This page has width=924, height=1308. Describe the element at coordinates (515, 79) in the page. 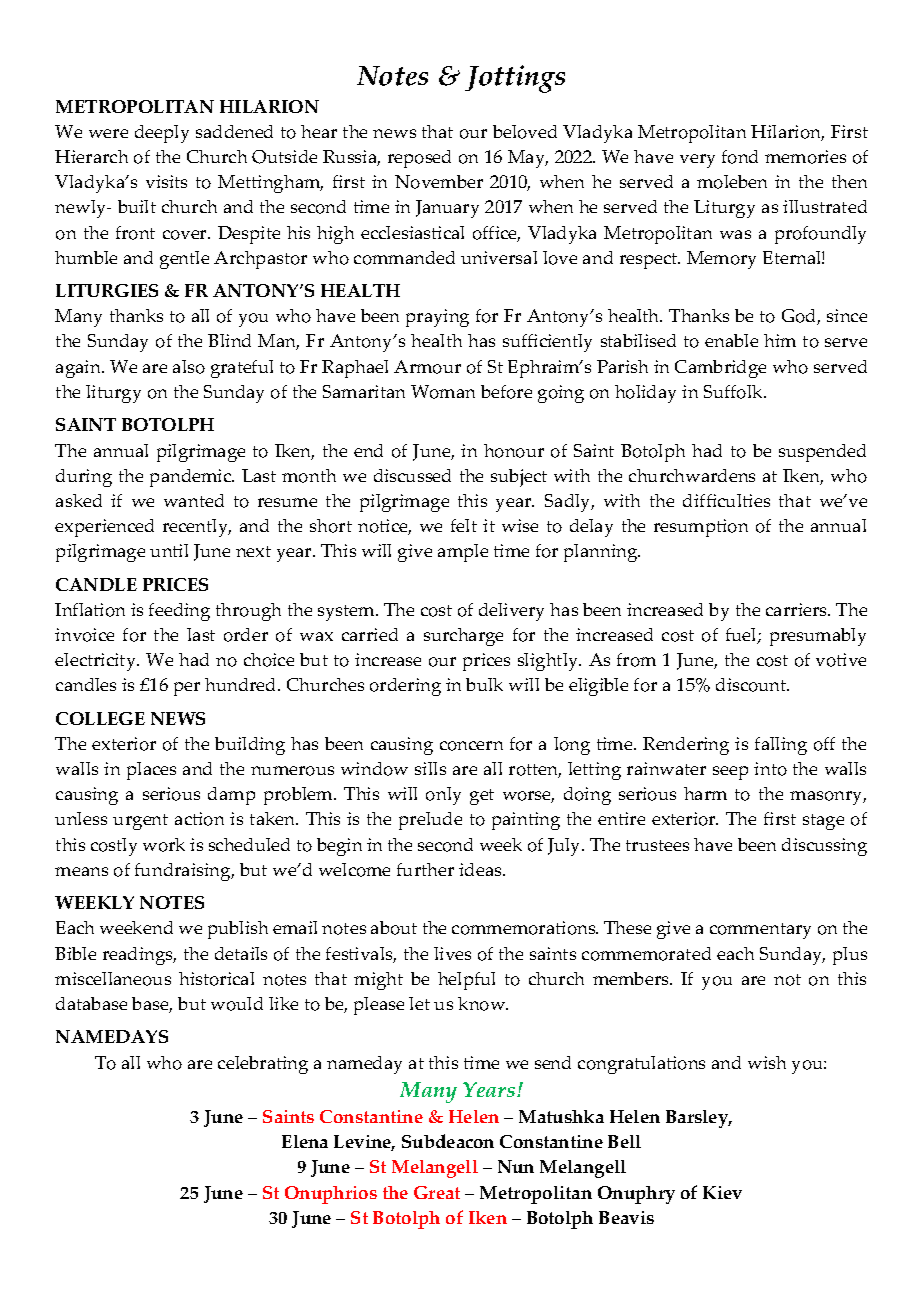

I see `Jottings` at that location.
